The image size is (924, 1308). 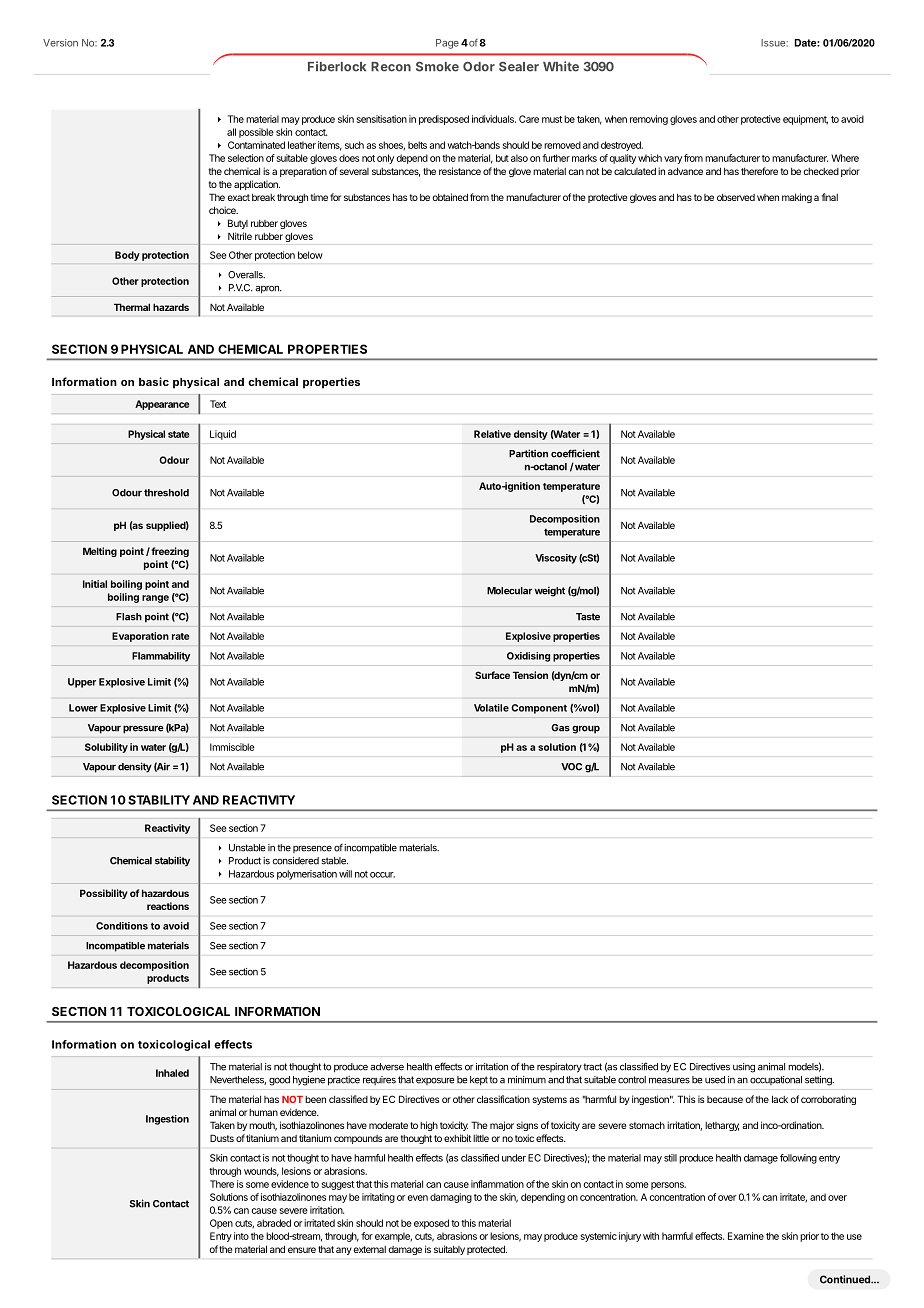 I want to click on reactions, so click(x=168, y=906).
